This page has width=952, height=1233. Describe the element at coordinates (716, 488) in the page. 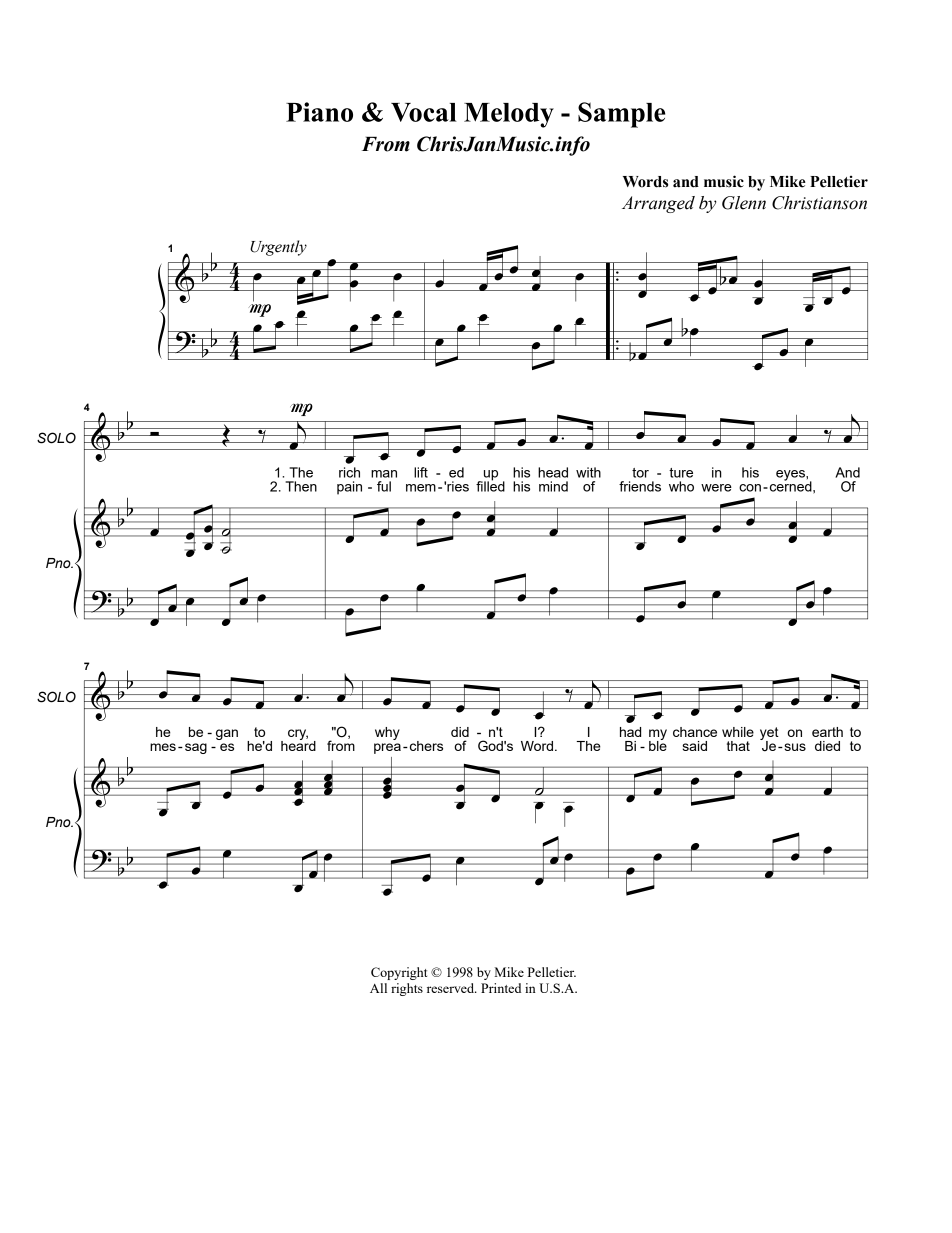

I see `were` at that location.
